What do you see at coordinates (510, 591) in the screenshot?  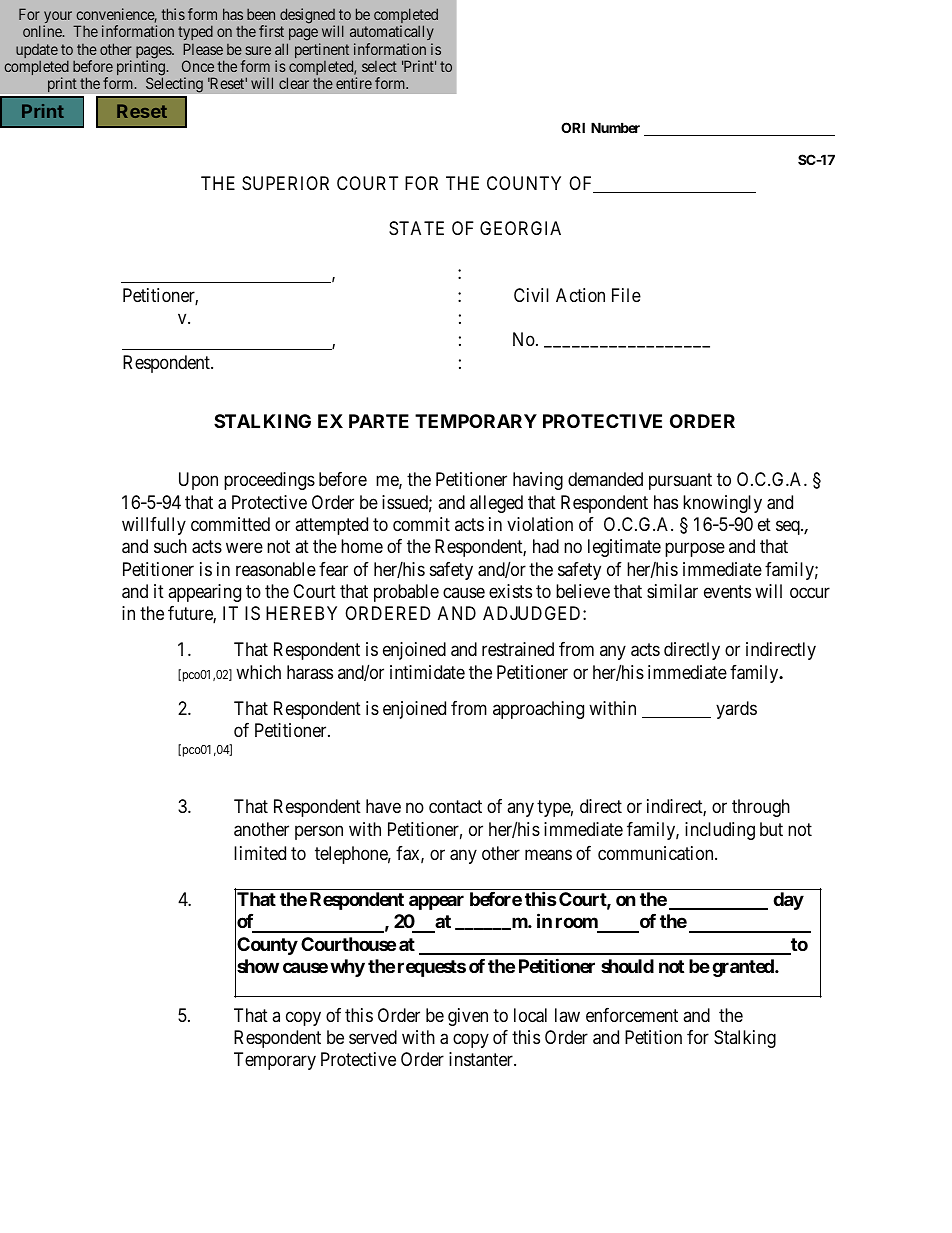 I see `exists` at bounding box center [510, 591].
